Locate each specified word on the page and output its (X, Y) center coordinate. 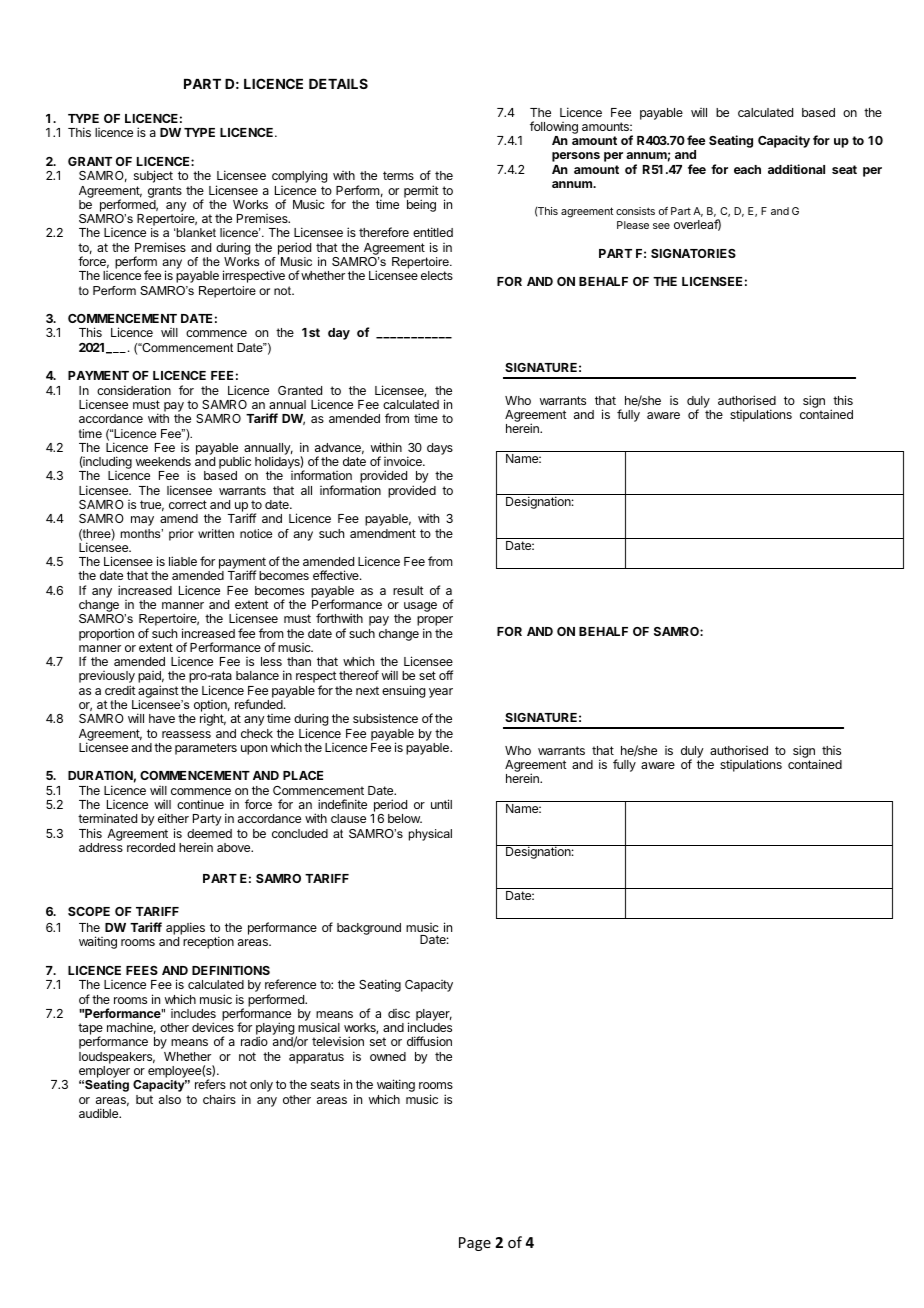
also (170, 1099)
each (747, 169)
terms (398, 175)
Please (633, 225)
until (441, 804)
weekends (163, 461)
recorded (151, 847)
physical (430, 835)
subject (153, 176)
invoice (404, 461)
